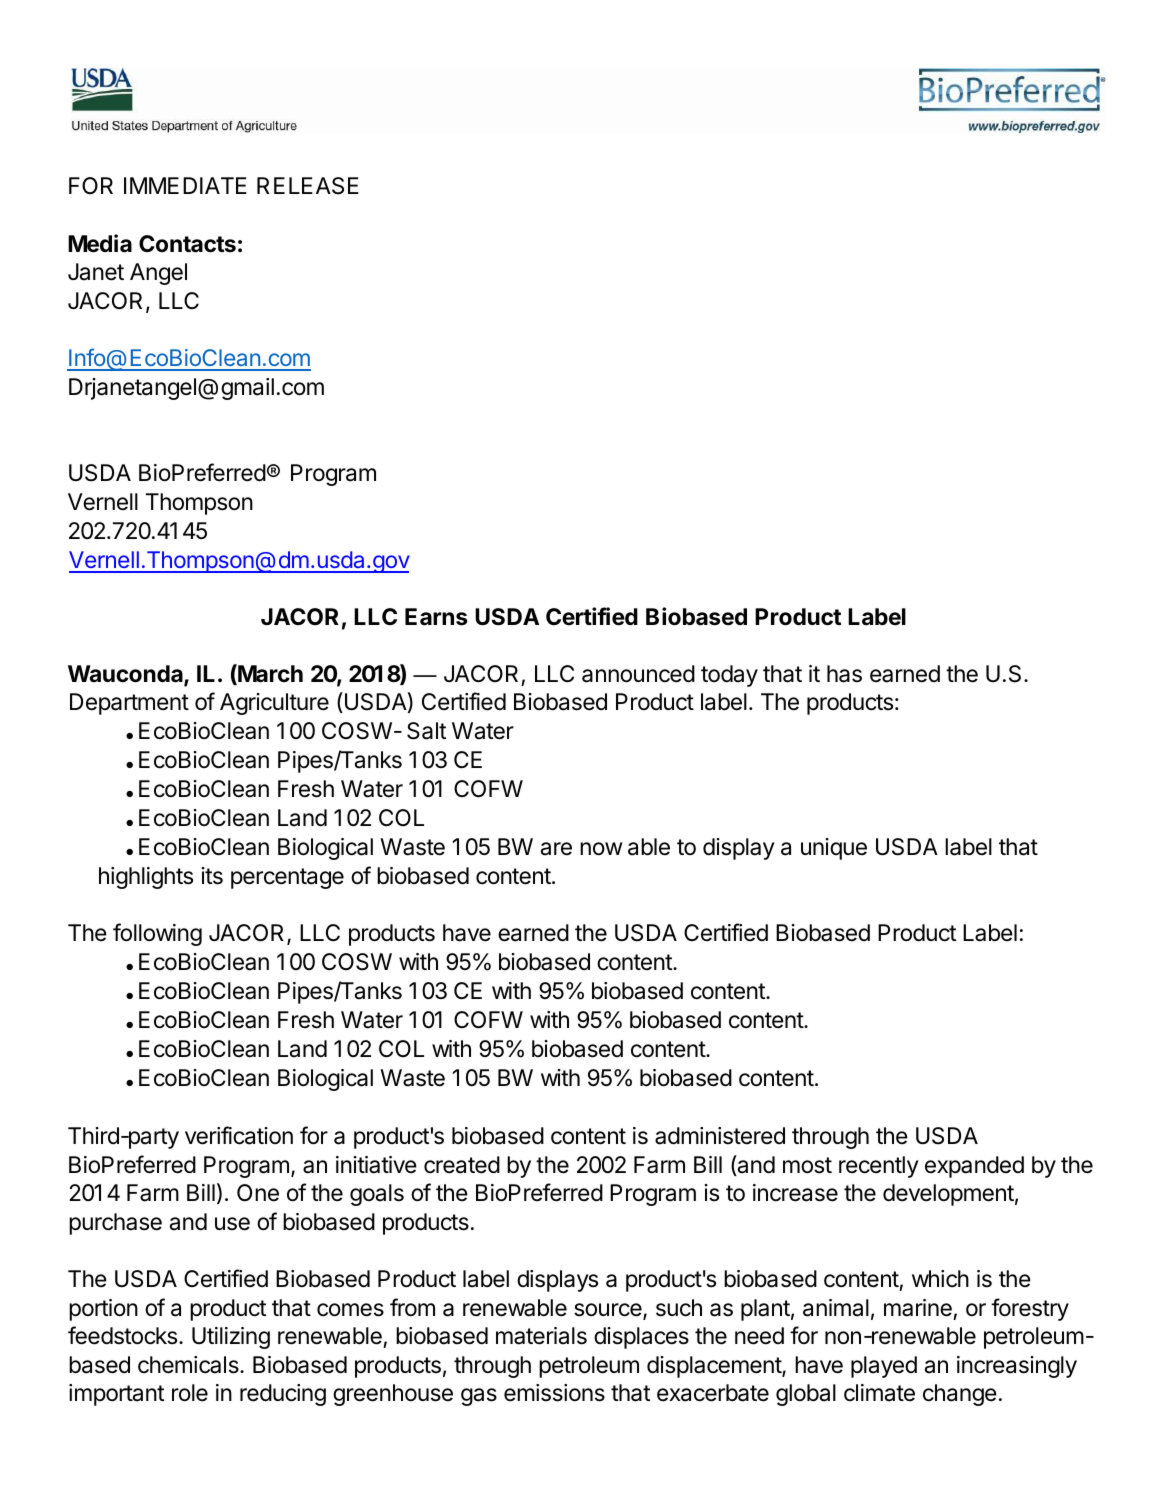 The width and height of the screenshot is (1168, 1511). What do you see at coordinates (287, 878) in the screenshot?
I see `percentage` at bounding box center [287, 878].
